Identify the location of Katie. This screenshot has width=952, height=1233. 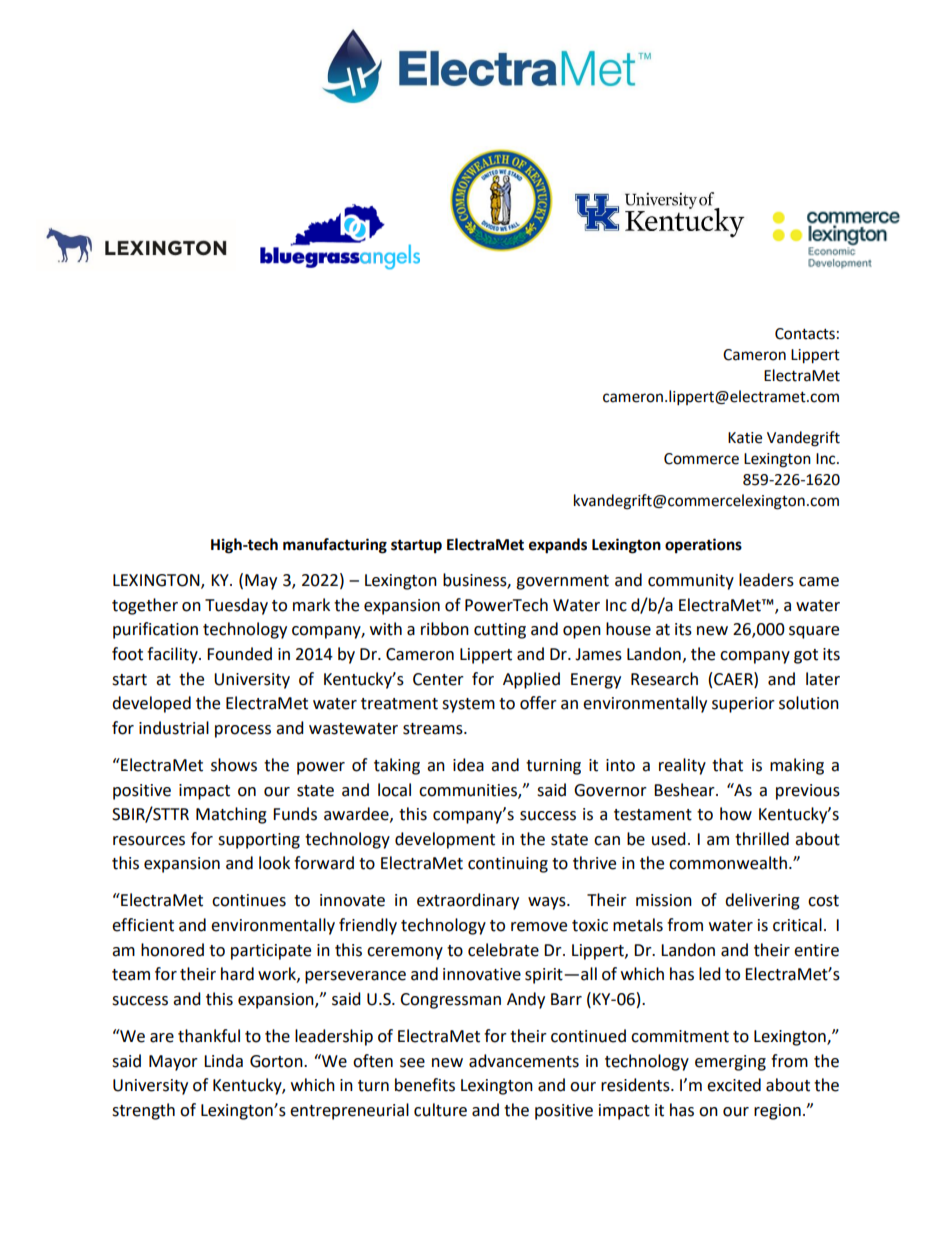
(745, 438).
